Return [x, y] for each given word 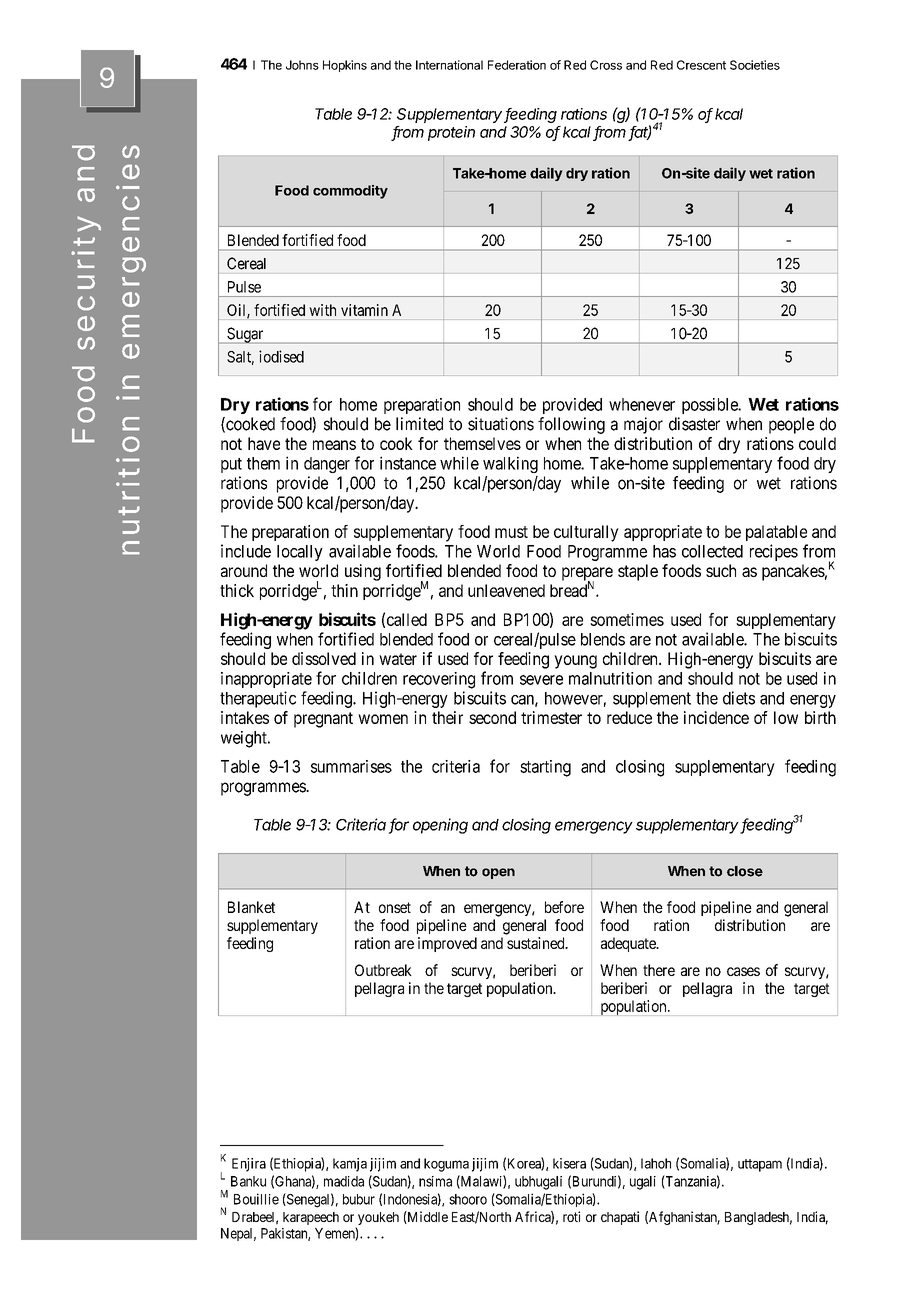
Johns [302, 65]
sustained [537, 943]
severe [541, 680]
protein [451, 133]
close [745, 871]
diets [739, 698]
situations [501, 424]
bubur [359, 1199]
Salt [240, 358]
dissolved [324, 658]
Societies [755, 65]
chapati [620, 1218]
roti [571, 1216]
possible [711, 406]
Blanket [251, 907]
